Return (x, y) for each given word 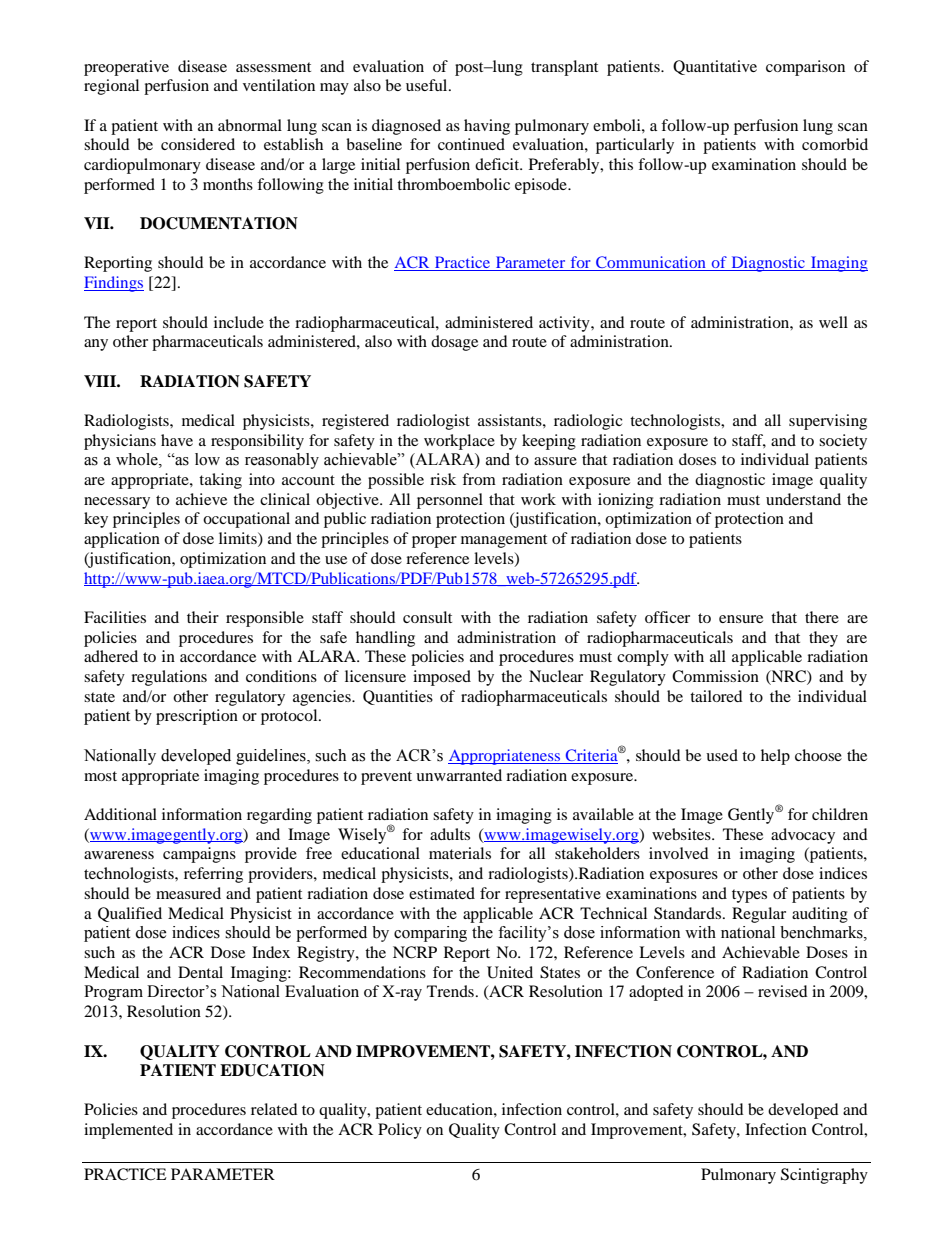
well (833, 322)
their (203, 617)
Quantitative (715, 67)
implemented (128, 1131)
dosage (454, 343)
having (487, 127)
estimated (442, 893)
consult (427, 617)
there (822, 617)
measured (188, 893)
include (239, 322)
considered (198, 144)
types (749, 896)
